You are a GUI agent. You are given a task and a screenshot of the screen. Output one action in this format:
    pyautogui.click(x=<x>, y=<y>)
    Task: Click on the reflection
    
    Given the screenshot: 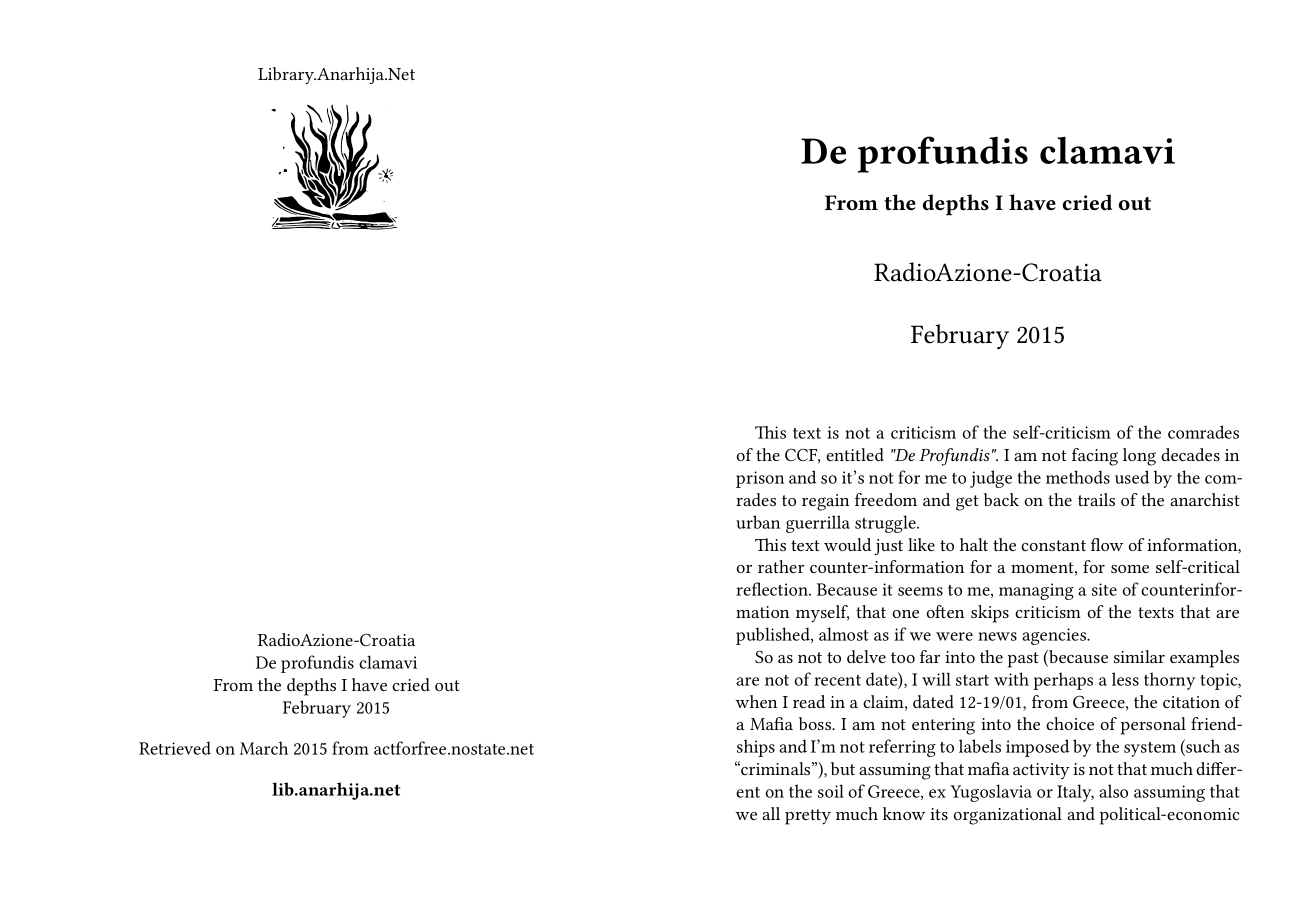 What is the action you would take?
    pyautogui.click(x=773, y=589)
